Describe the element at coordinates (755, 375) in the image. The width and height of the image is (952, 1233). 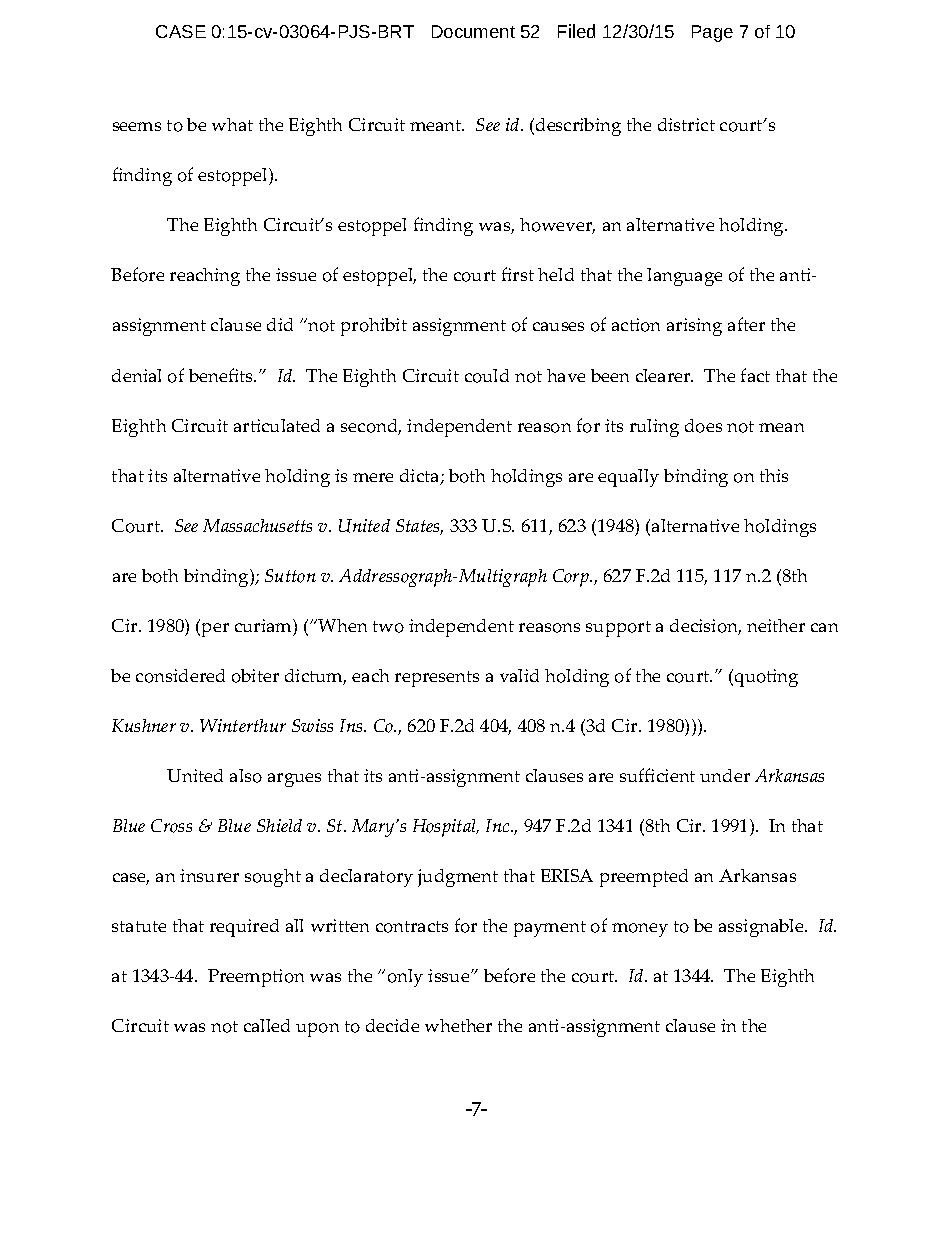
I see `fact` at that location.
